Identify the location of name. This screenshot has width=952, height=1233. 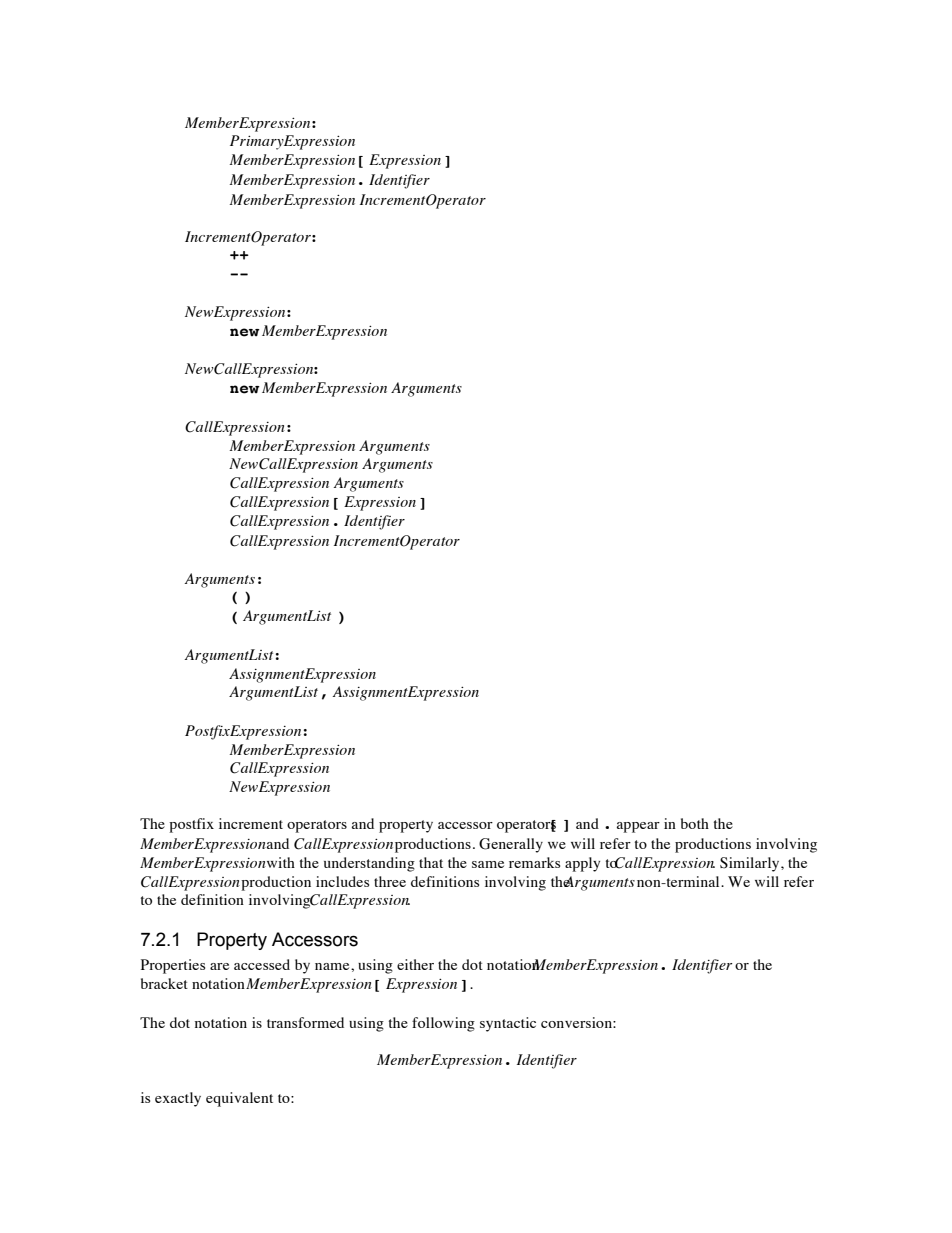
(333, 966).
